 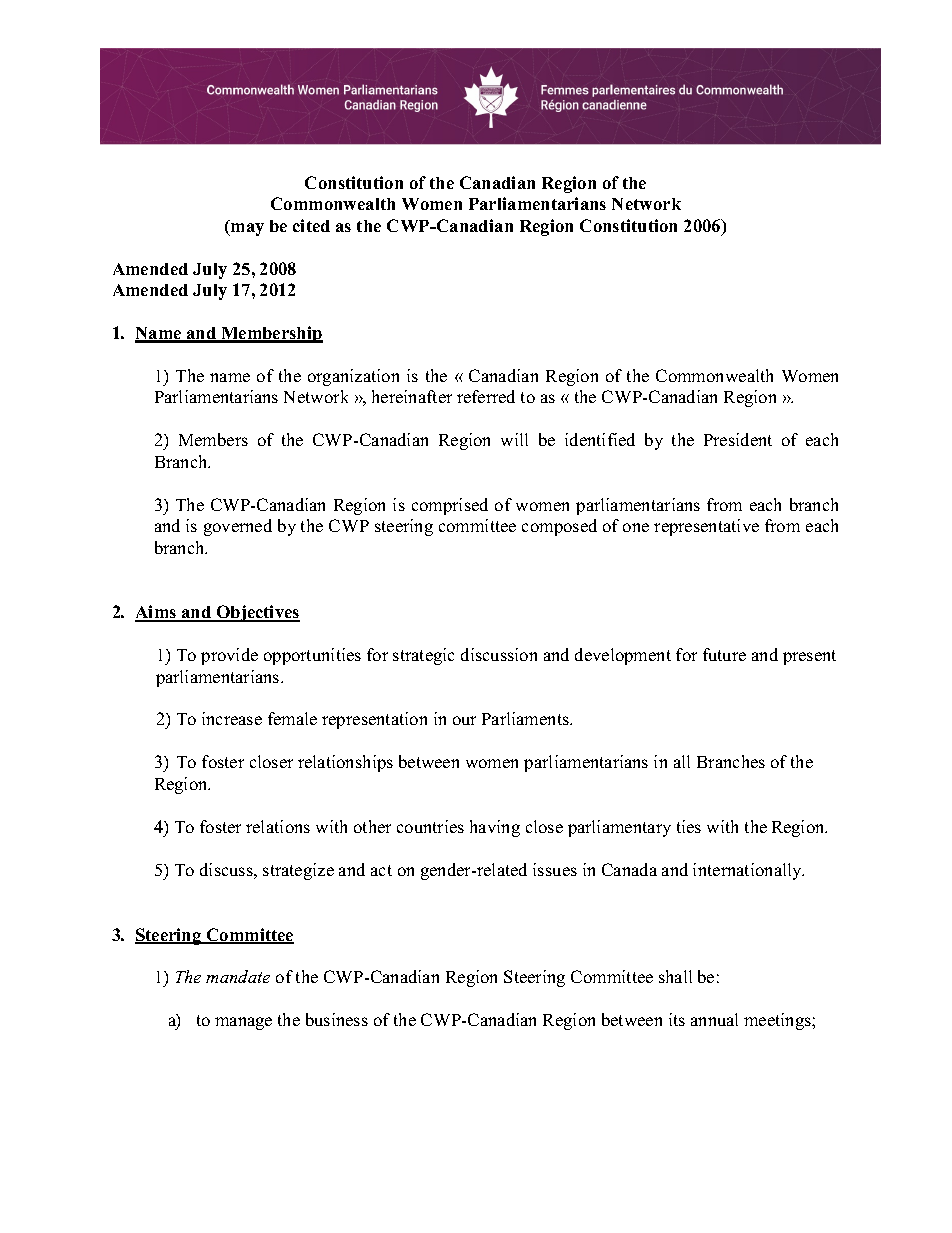 I want to click on President, so click(x=738, y=439).
